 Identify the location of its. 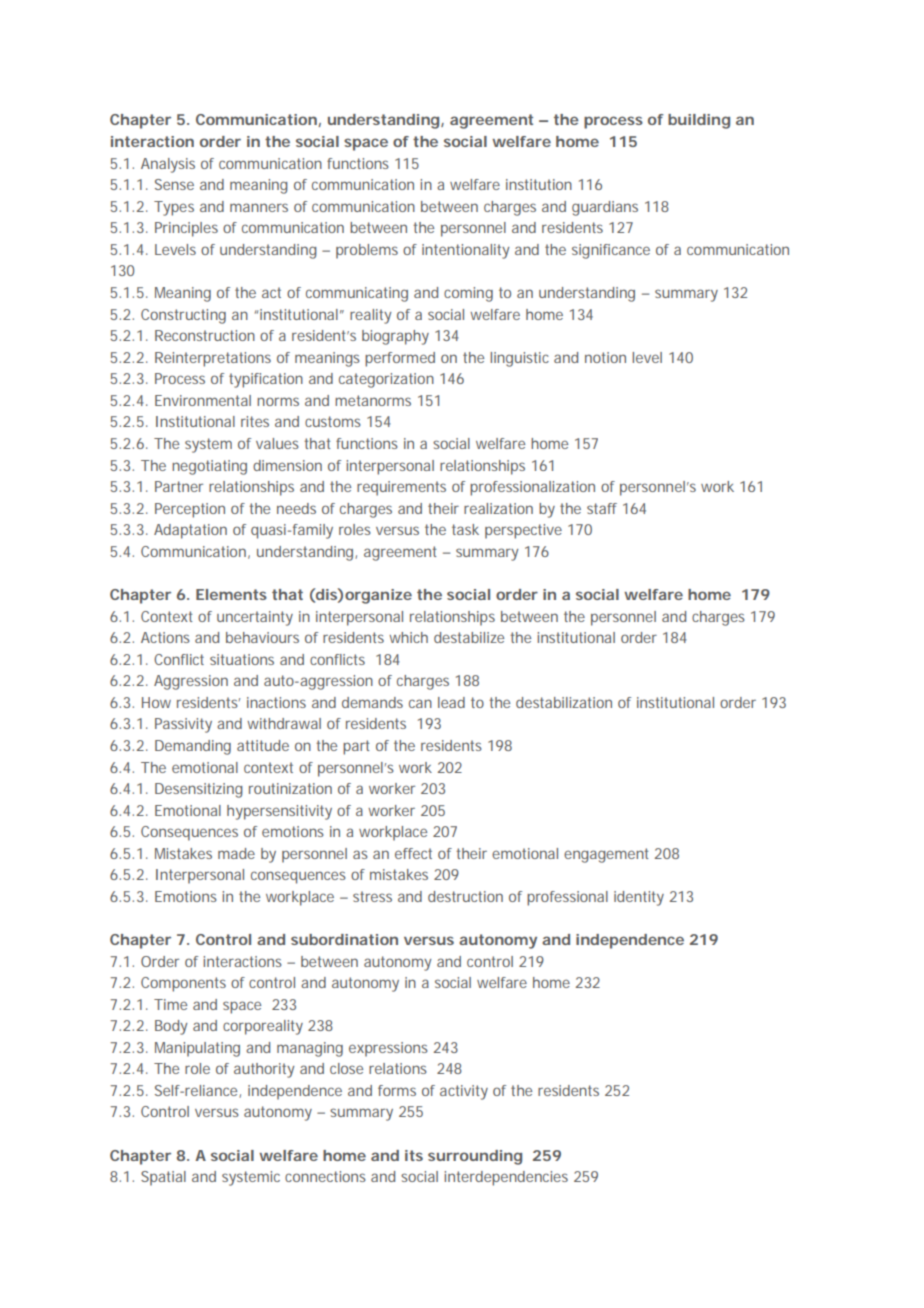
(414, 1155).
